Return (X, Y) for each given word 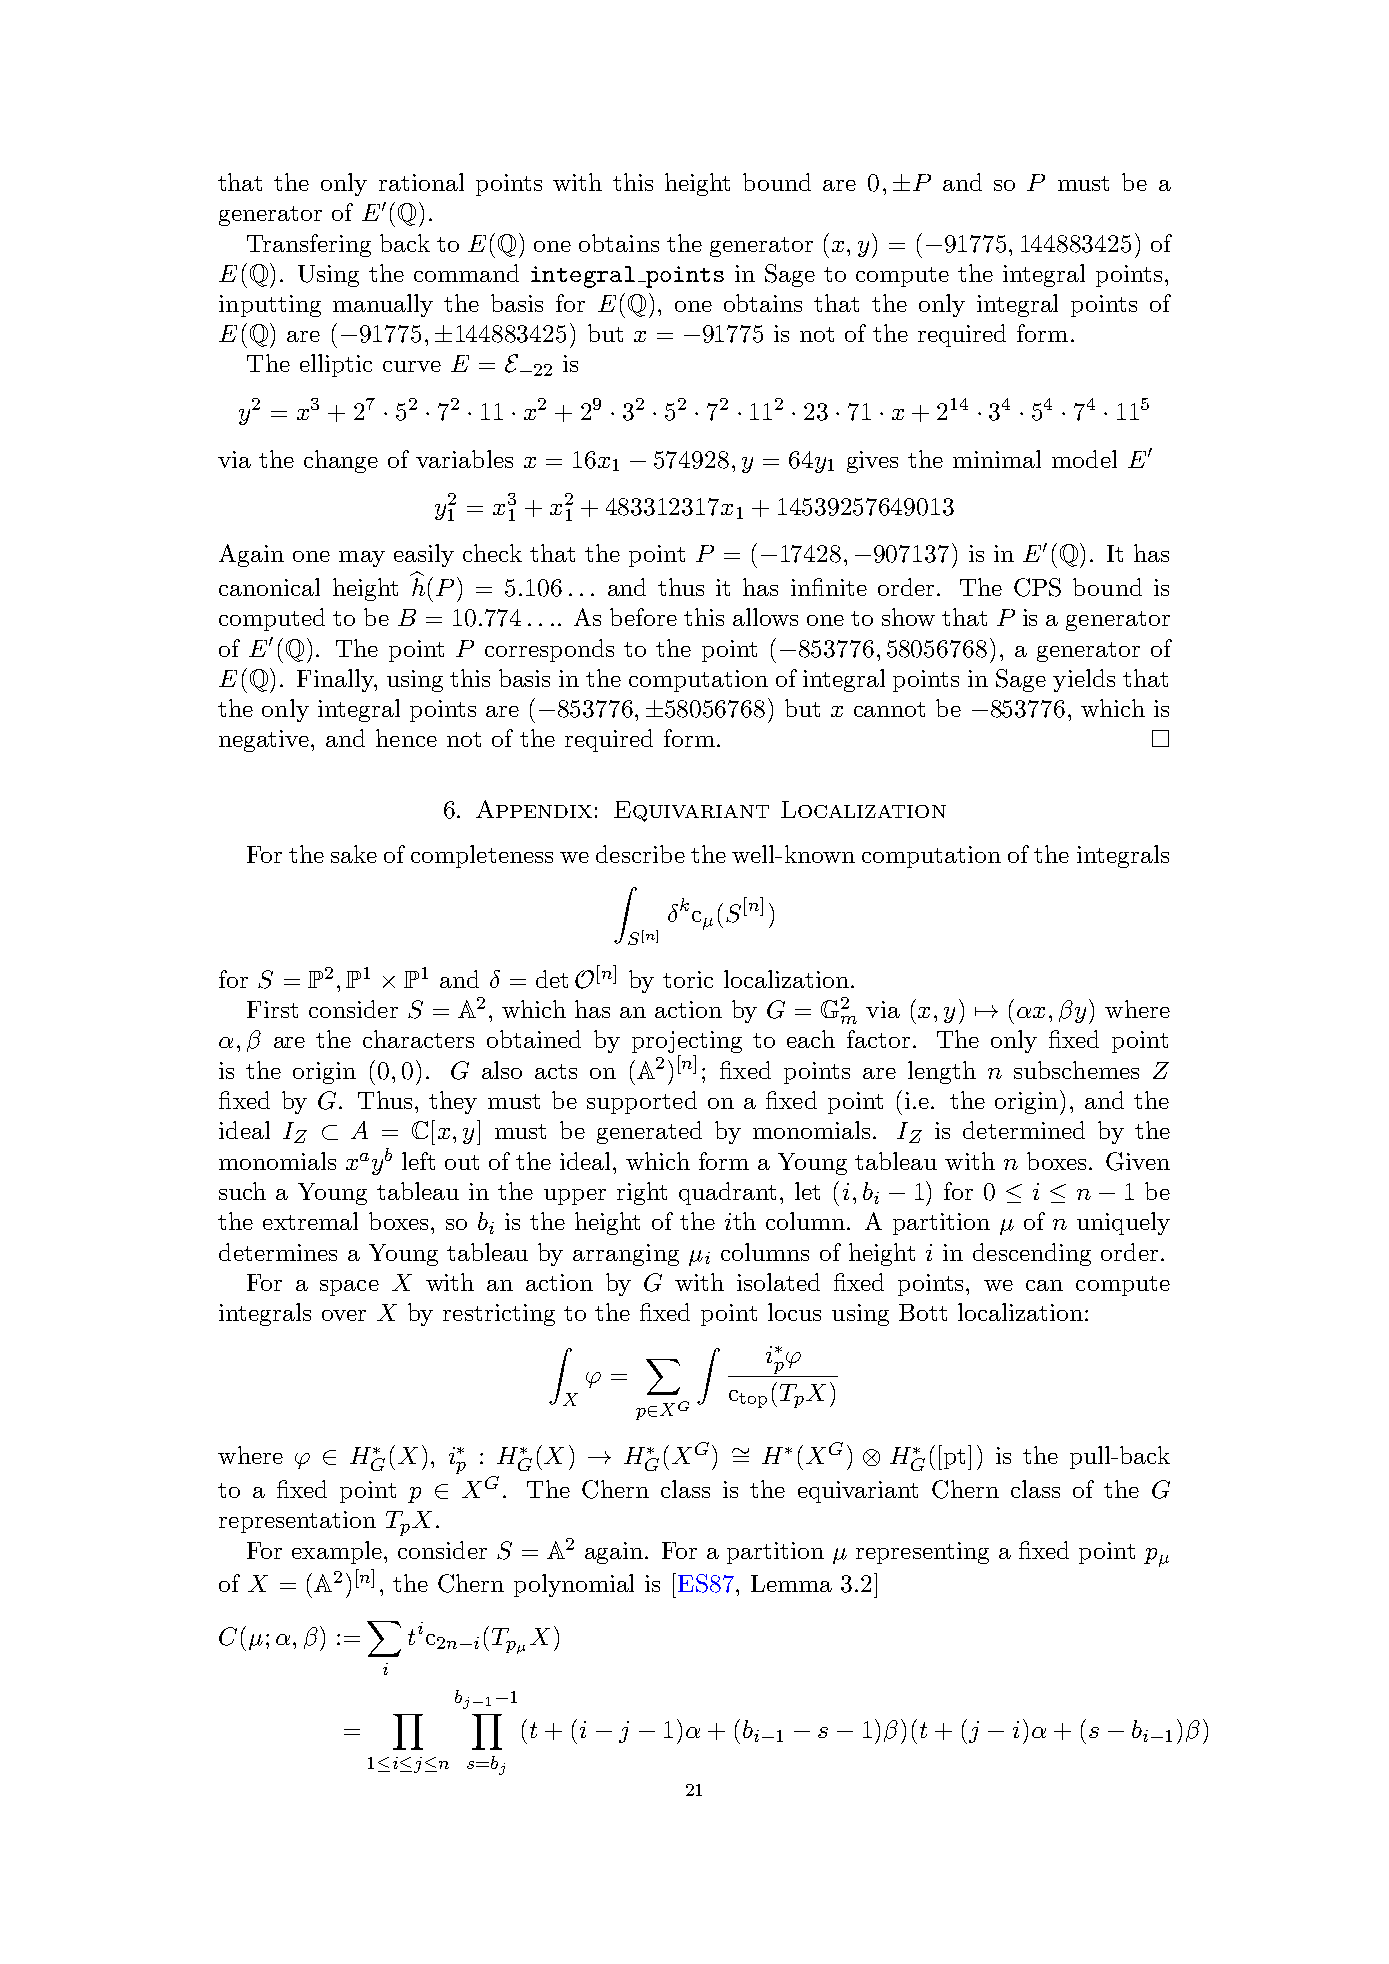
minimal (997, 459)
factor (878, 1039)
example (337, 1552)
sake (354, 854)
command (466, 273)
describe (640, 854)
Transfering (309, 245)
